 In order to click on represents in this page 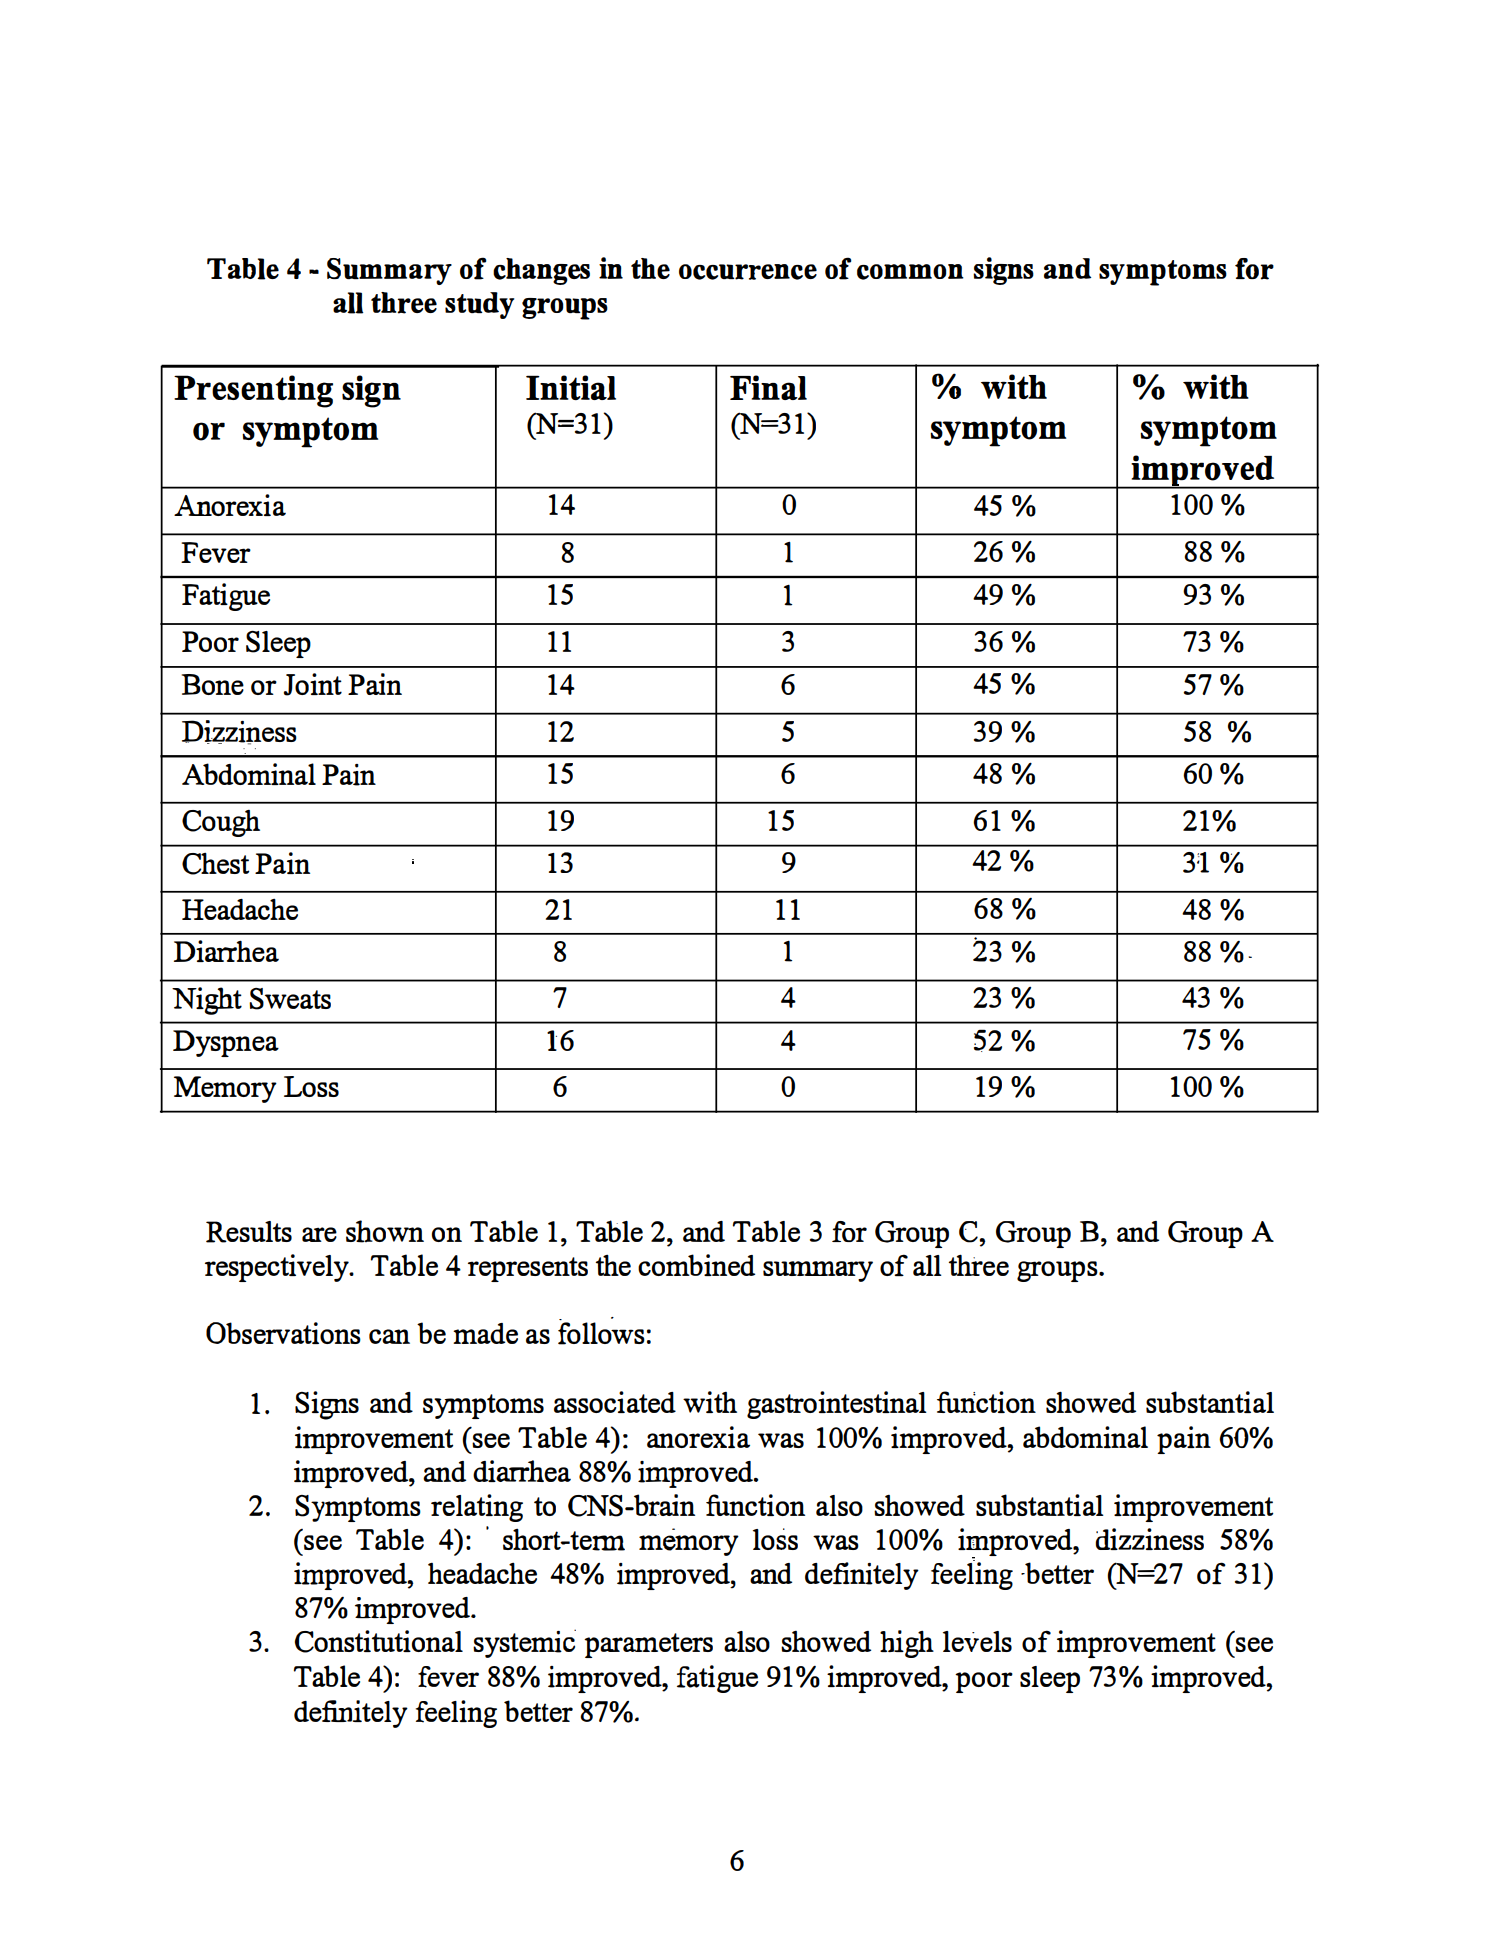, I will do `click(528, 1269)`.
